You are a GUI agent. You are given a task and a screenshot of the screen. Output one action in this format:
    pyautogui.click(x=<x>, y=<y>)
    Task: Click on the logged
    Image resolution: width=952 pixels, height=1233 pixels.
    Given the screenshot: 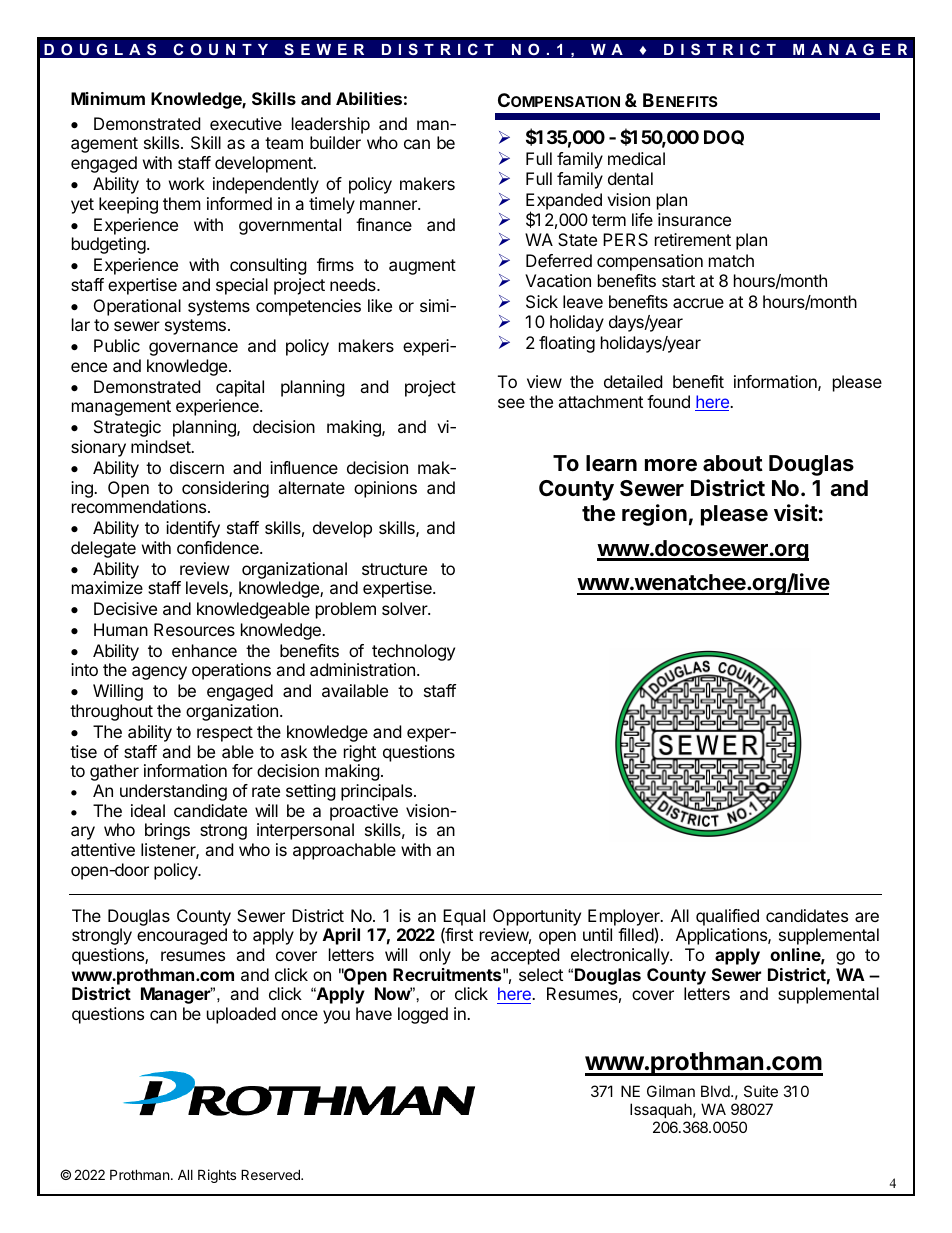 What is the action you would take?
    pyautogui.click(x=423, y=1015)
